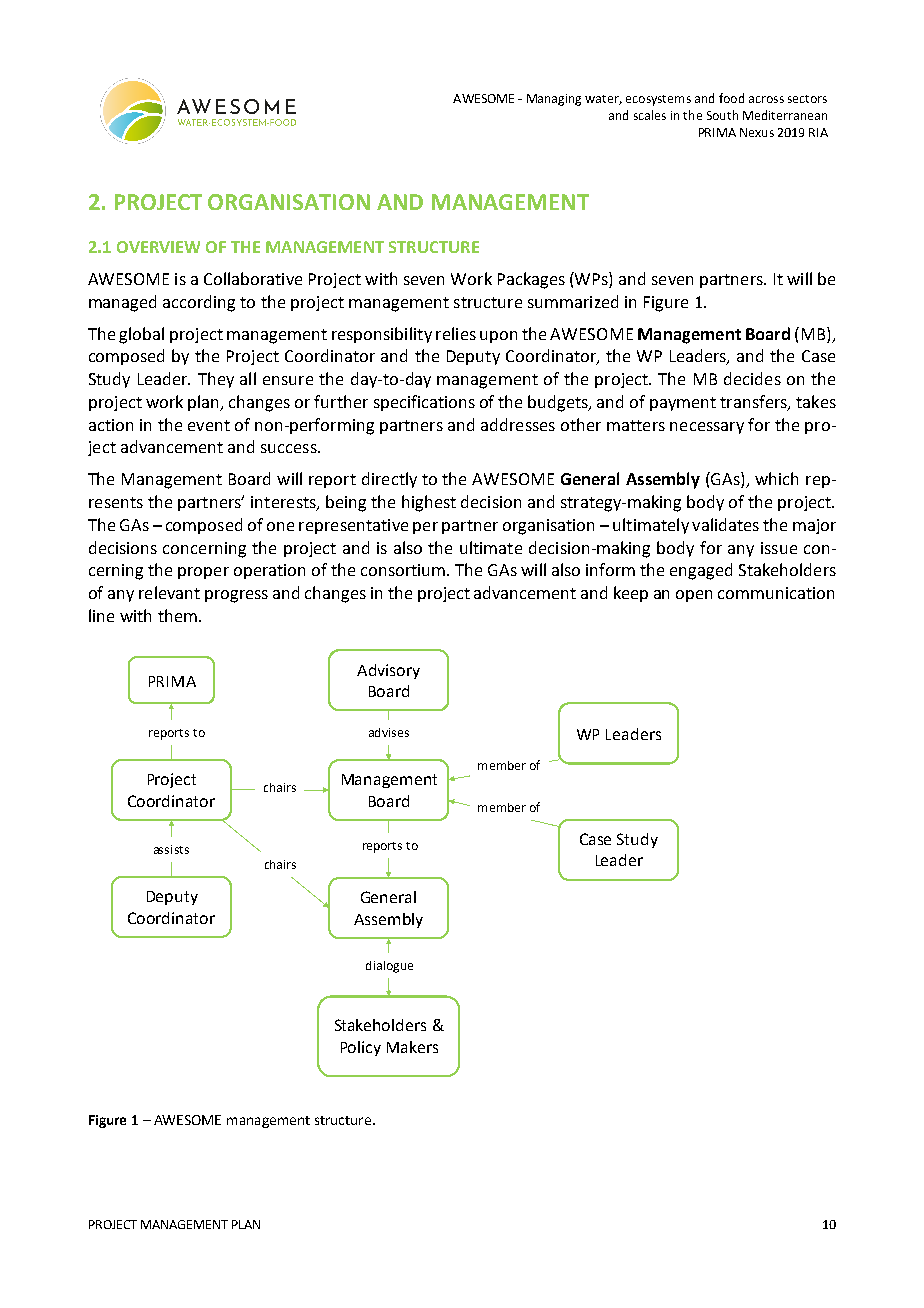 The height and width of the screenshot is (1308, 924). What do you see at coordinates (203, 573) in the screenshot?
I see `proper` at bounding box center [203, 573].
